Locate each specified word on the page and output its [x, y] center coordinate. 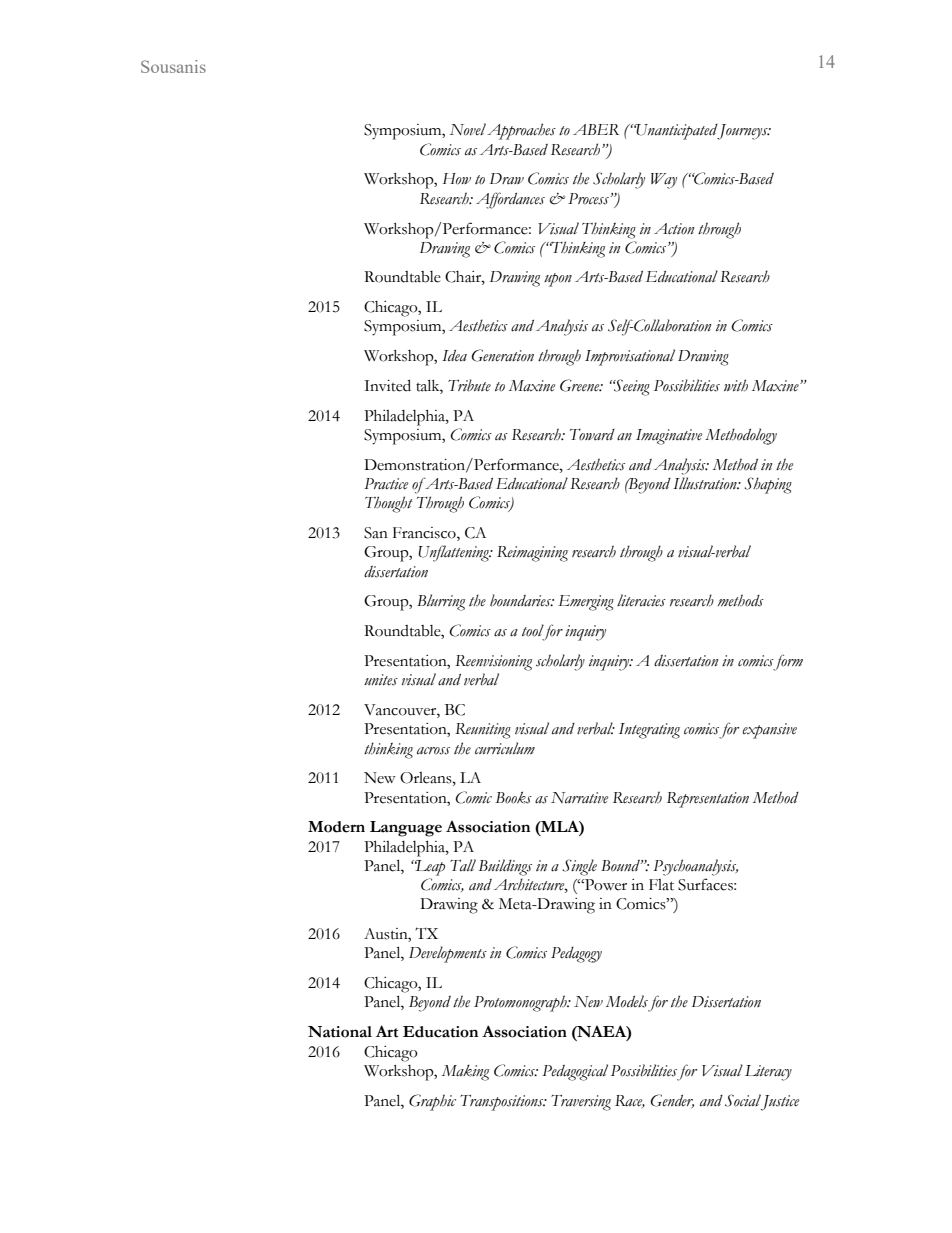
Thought [389, 504]
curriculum [505, 748]
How [457, 179]
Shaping [768, 485]
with [736, 385]
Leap [429, 868]
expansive [769, 731]
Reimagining [532, 554]
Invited [387, 385]
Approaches [521, 131]
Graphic [432, 1102]
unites [381, 680]
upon [558, 280]
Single [579, 867]
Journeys [743, 132]
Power [605, 885]
